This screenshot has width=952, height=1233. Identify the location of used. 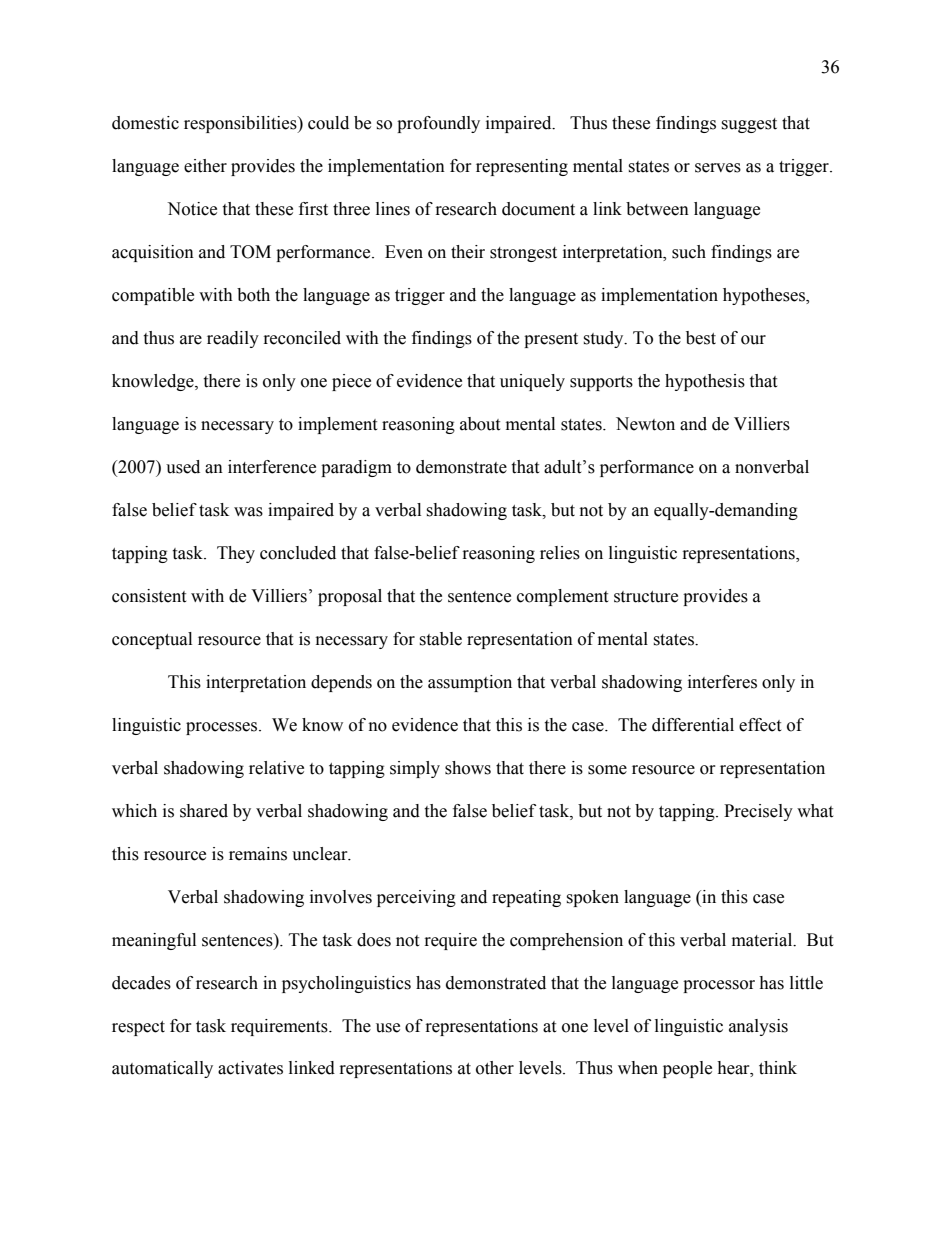
(183, 467).
